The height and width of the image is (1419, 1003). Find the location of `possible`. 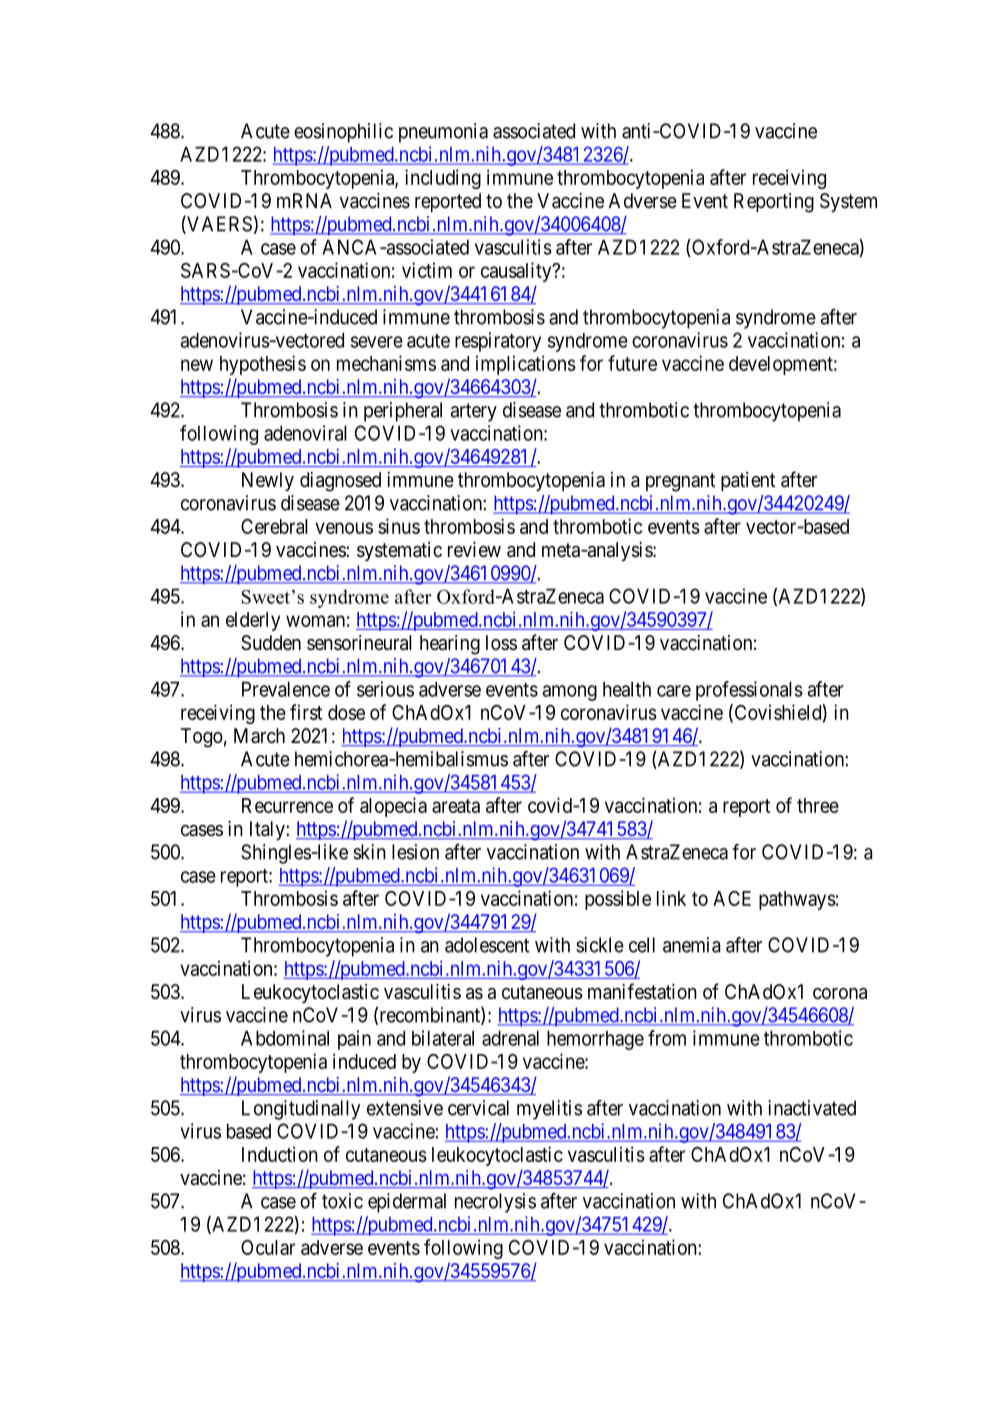

possible is located at coordinates (618, 900).
